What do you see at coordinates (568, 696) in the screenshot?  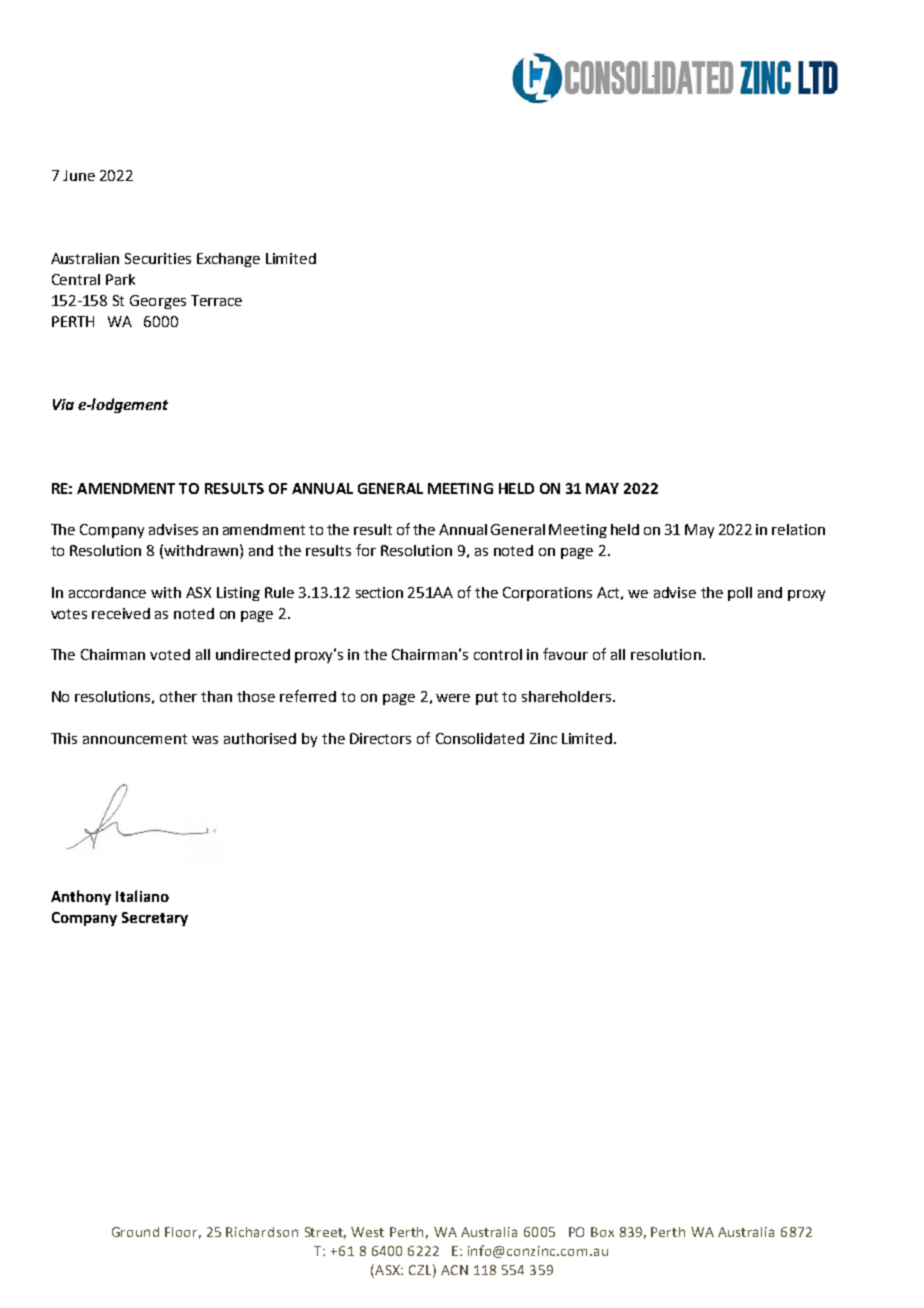 I see `shareholders` at bounding box center [568, 696].
